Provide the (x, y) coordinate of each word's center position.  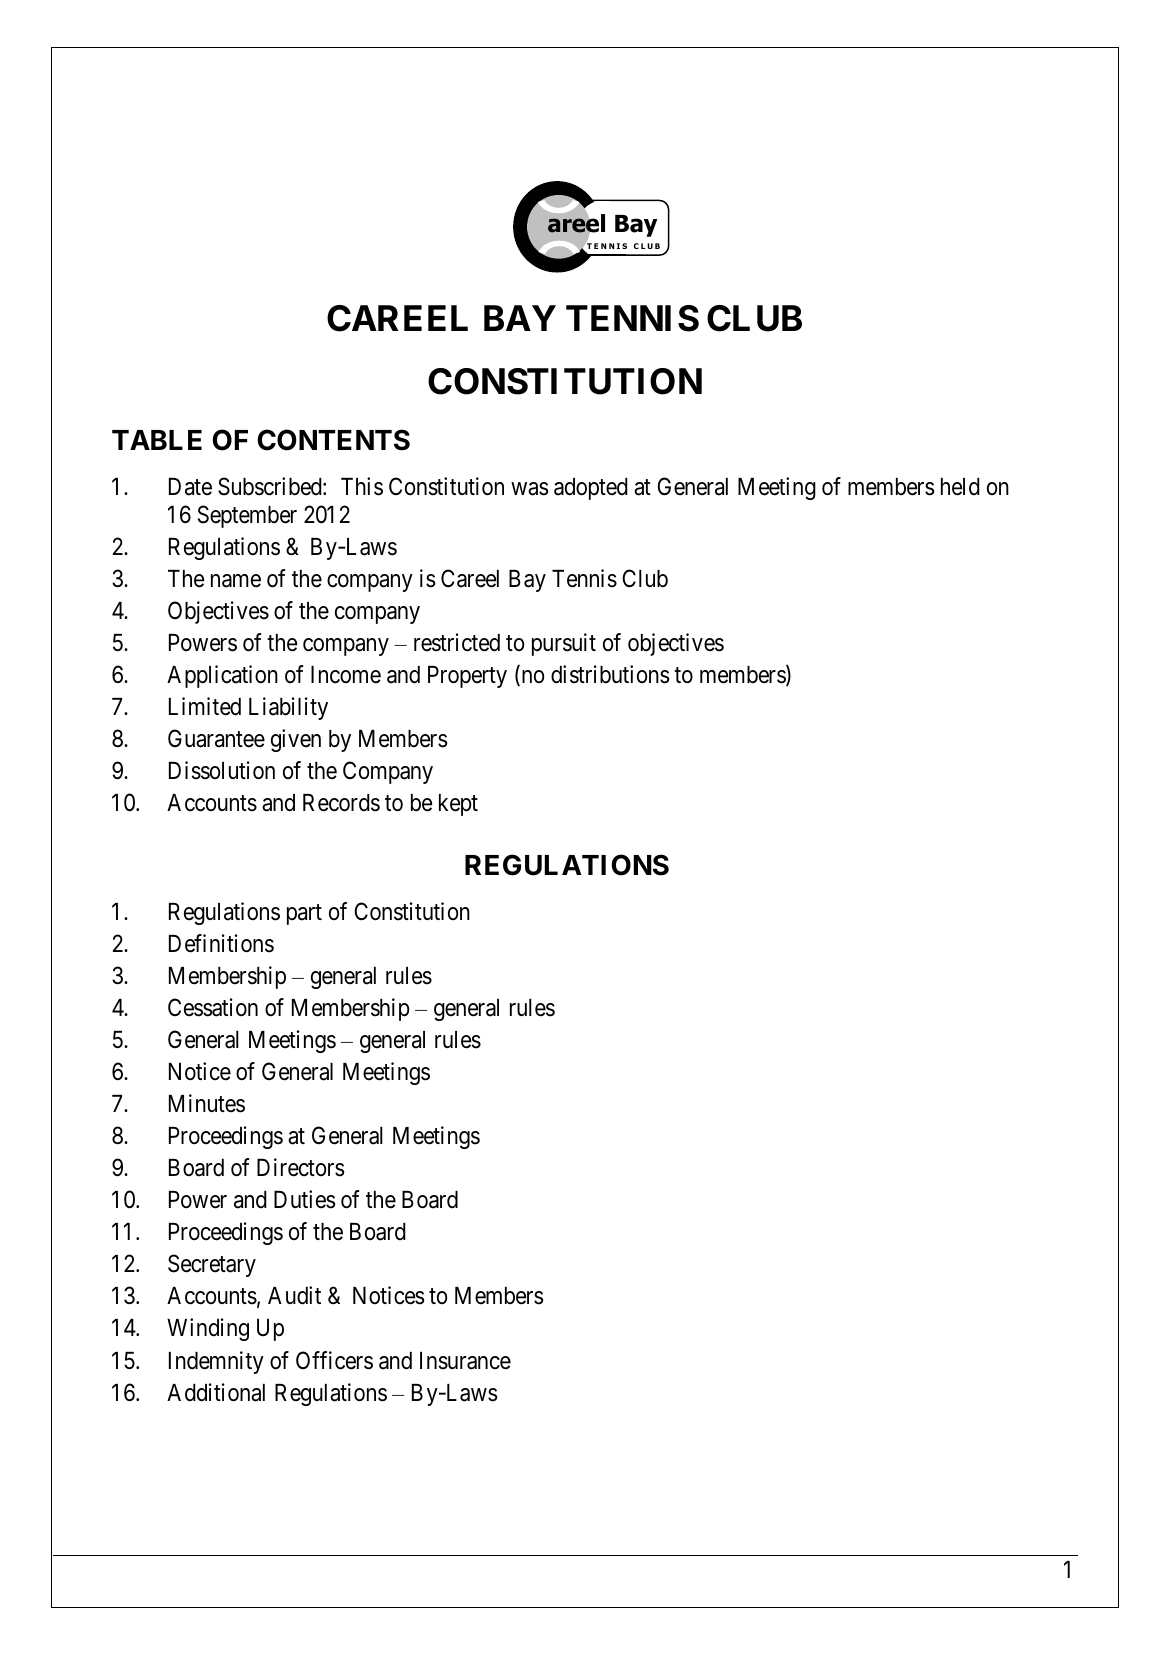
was (530, 489)
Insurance (465, 1361)
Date (190, 487)
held (960, 487)
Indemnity (216, 1362)
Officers (334, 1360)
